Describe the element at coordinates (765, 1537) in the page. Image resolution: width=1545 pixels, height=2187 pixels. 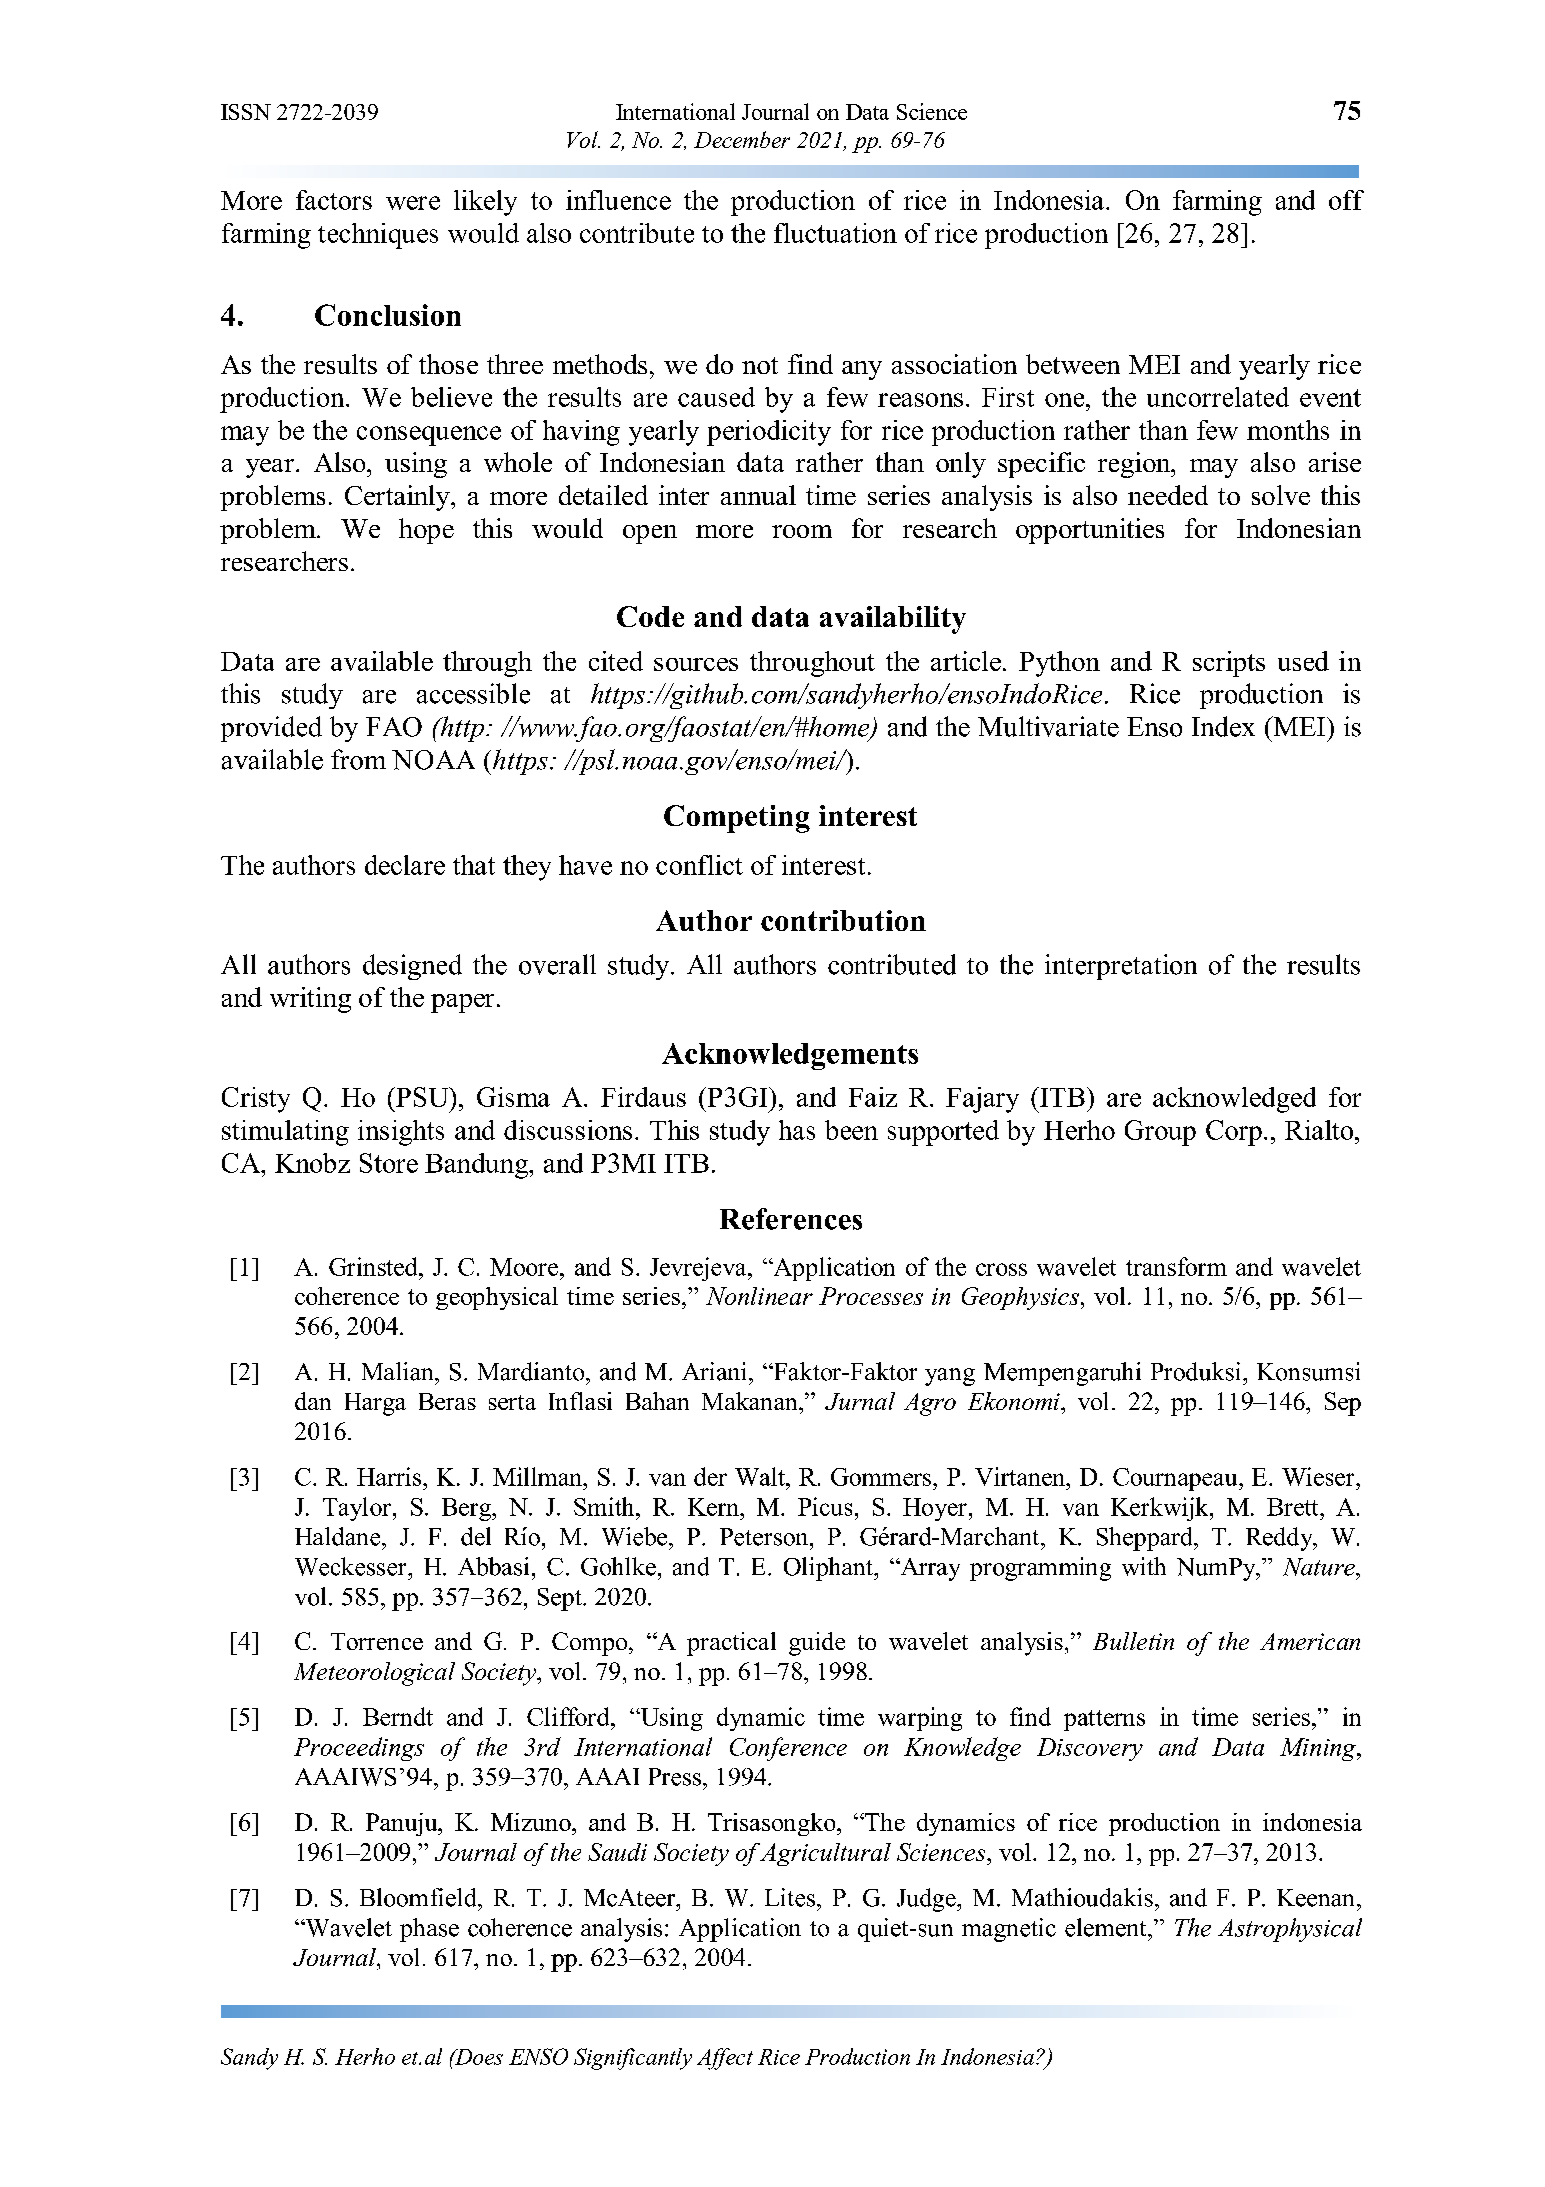
I see `Peterson` at that location.
